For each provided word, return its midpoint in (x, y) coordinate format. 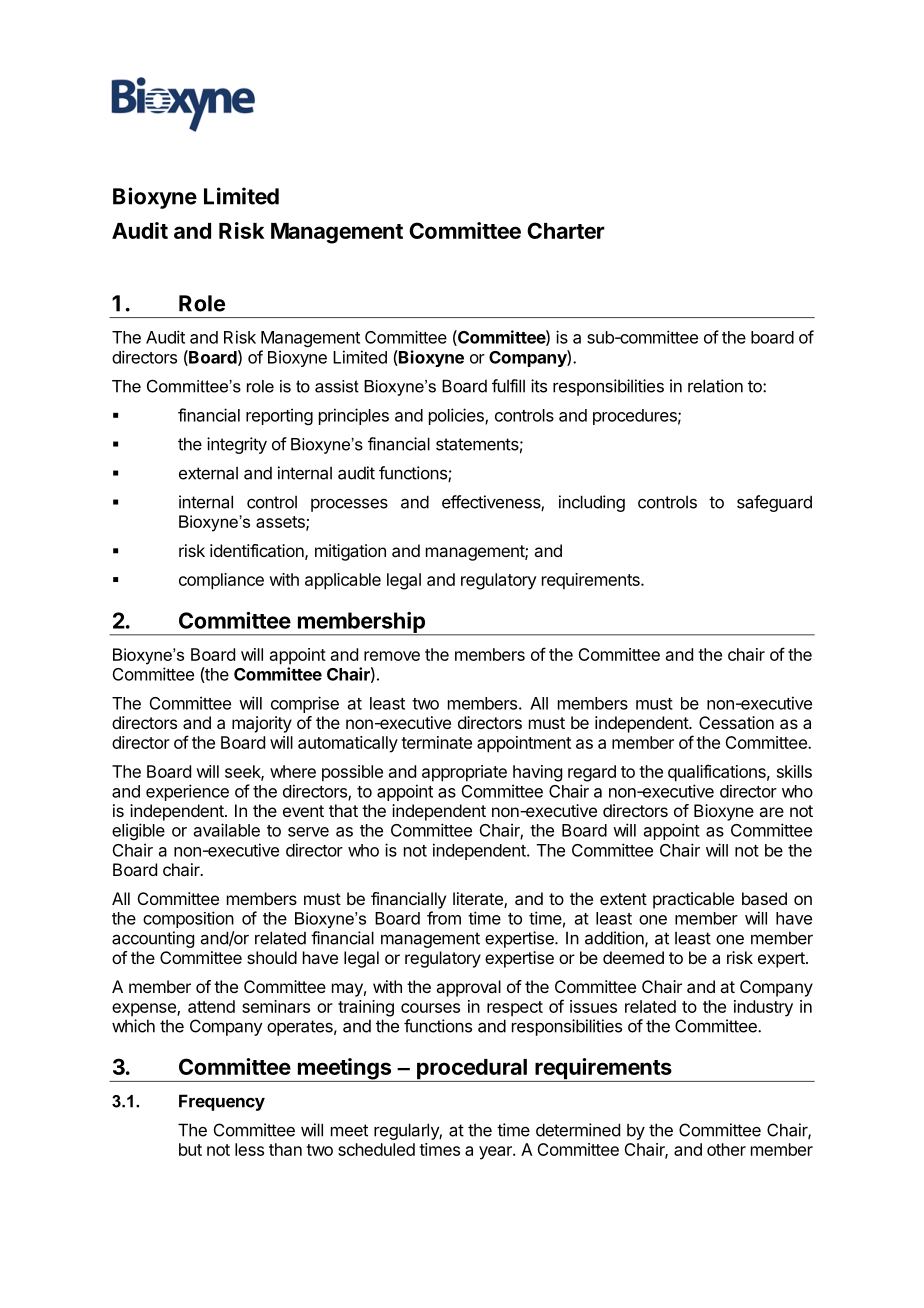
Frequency (222, 1102)
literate (479, 900)
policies (457, 416)
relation (715, 386)
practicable (693, 900)
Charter (566, 230)
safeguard (774, 503)
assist (337, 386)
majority (262, 724)
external (208, 473)
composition (188, 919)
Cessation (736, 722)
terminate (436, 742)
